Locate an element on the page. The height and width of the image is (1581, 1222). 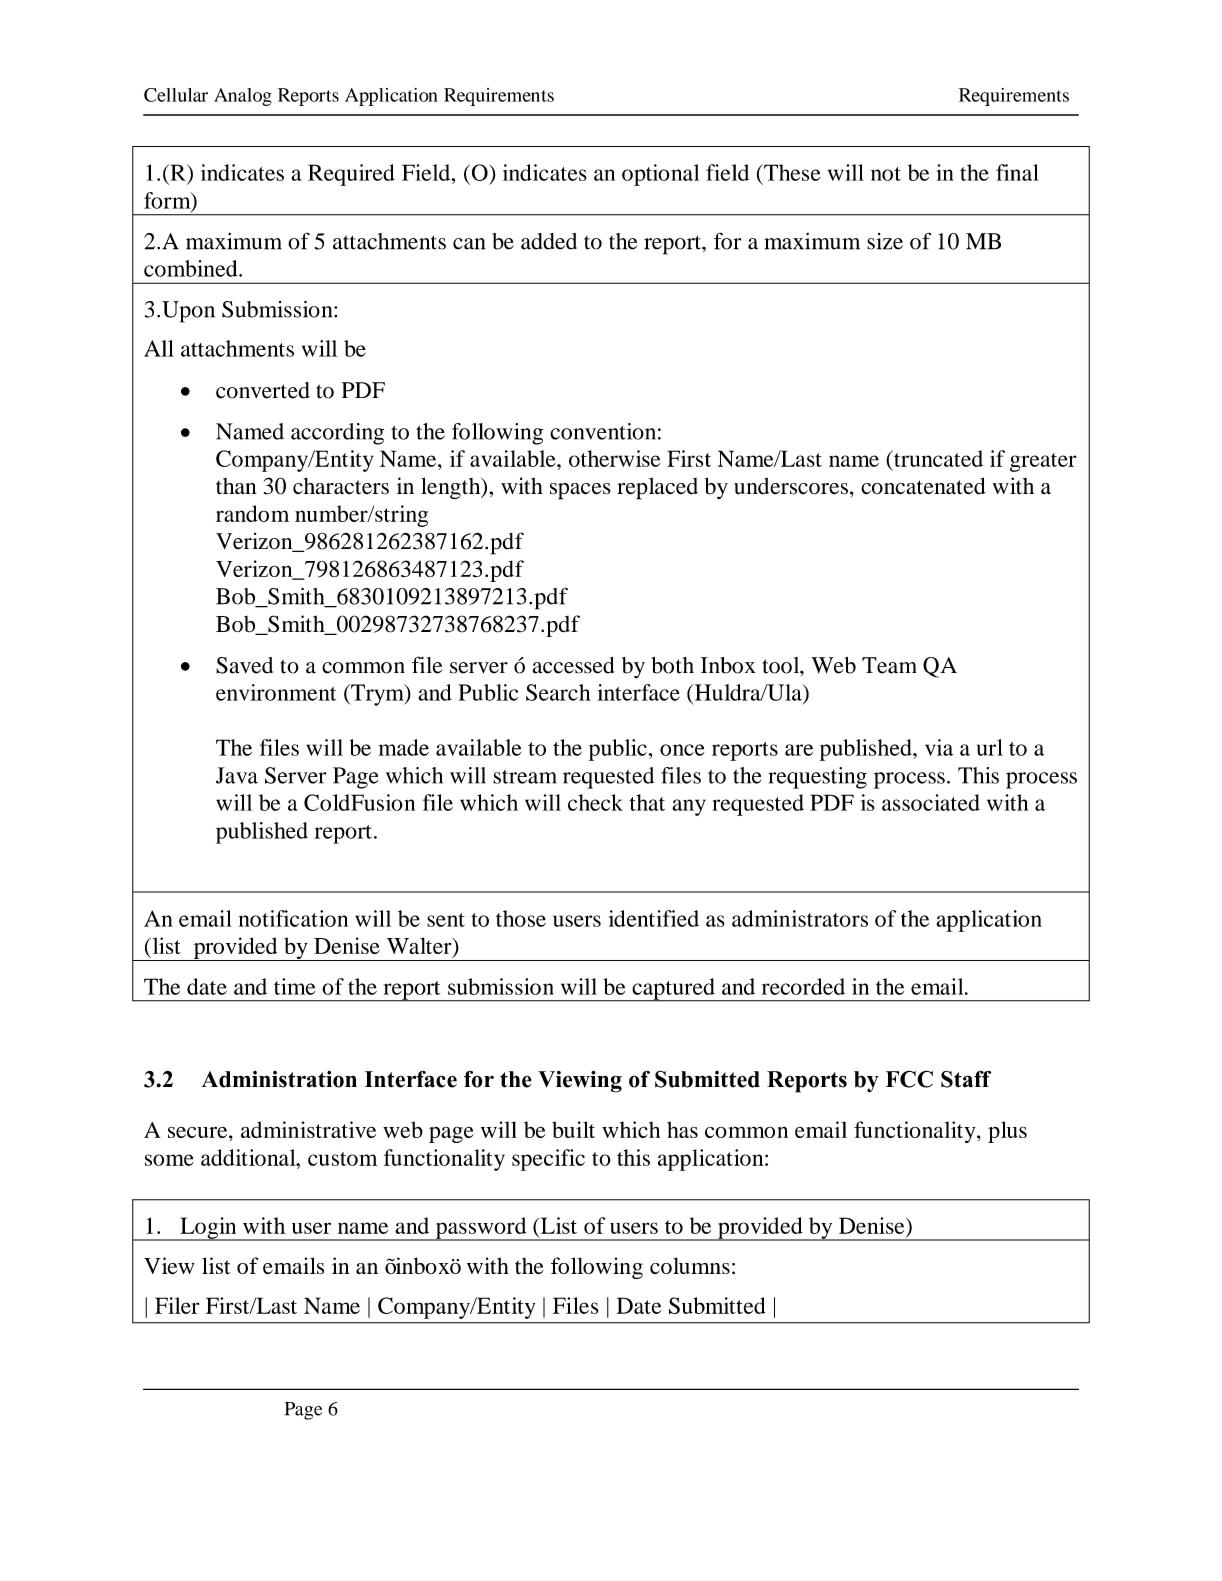
environment is located at coordinates (276, 692).
